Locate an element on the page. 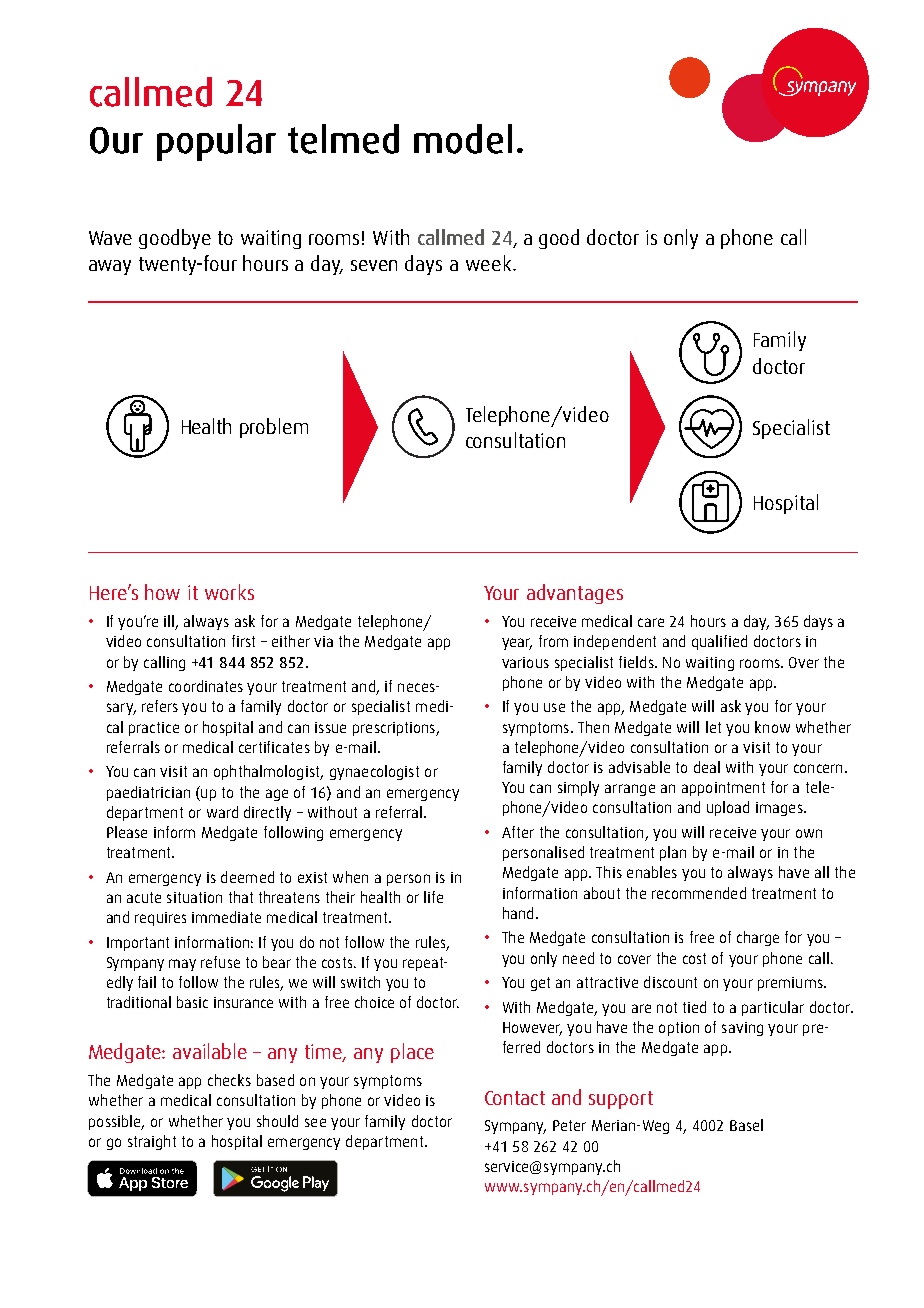 The image size is (924, 1308). checks is located at coordinates (229, 1080).
